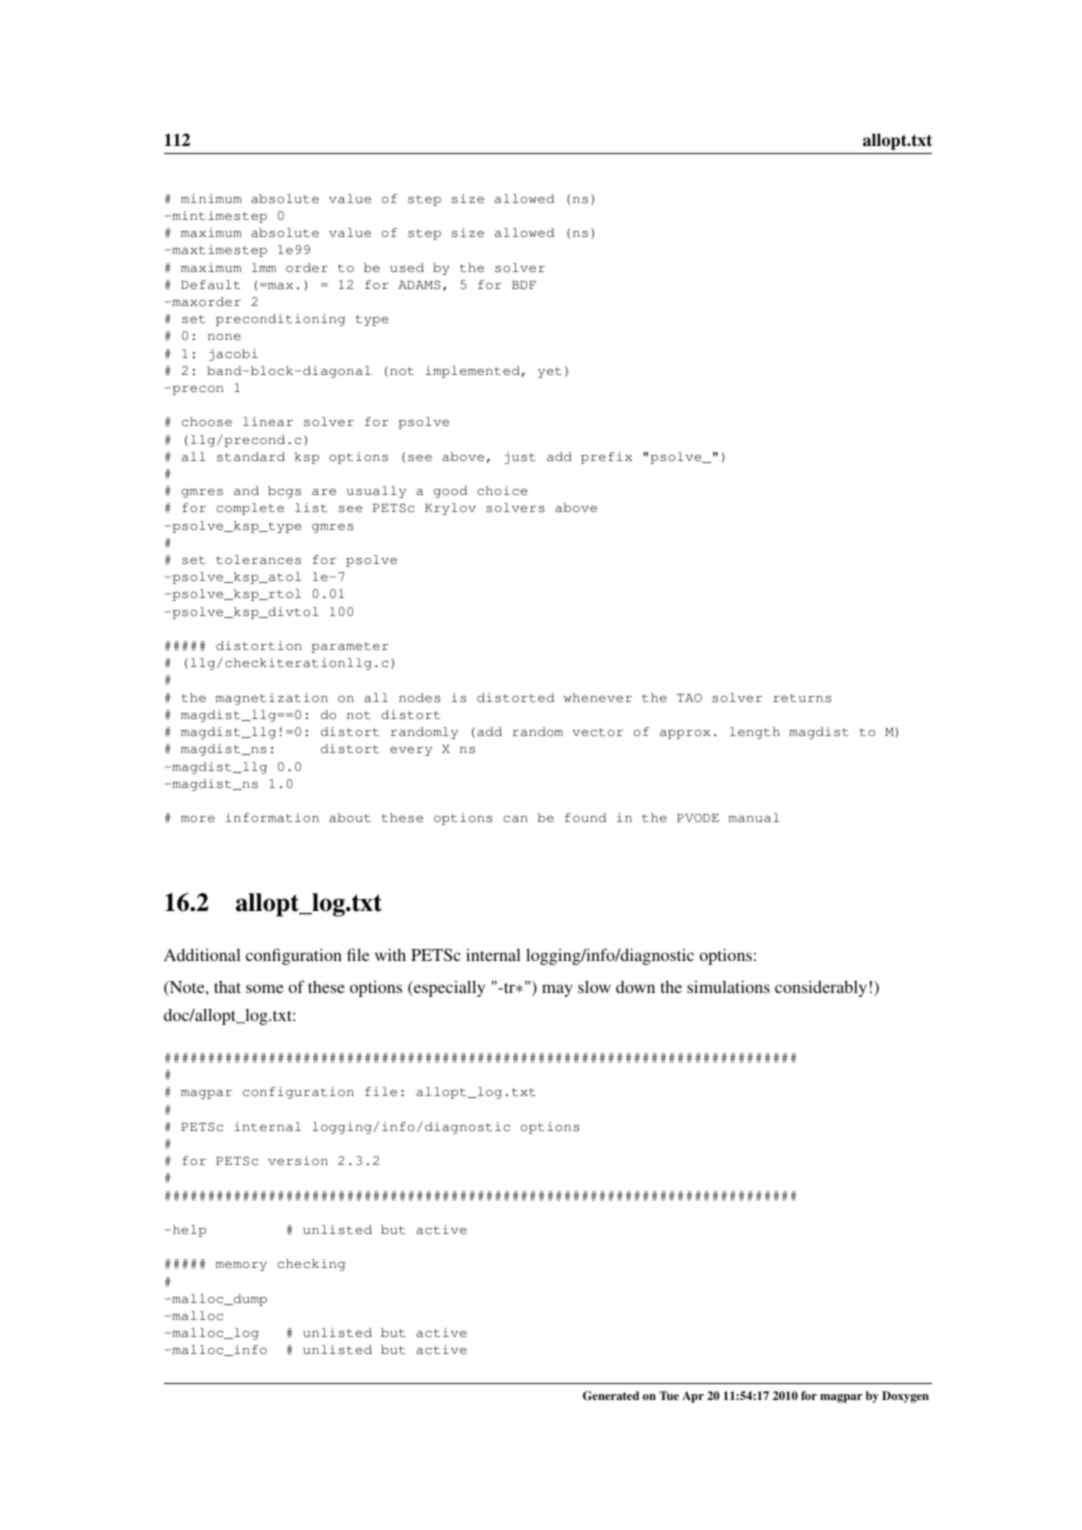 The image size is (1082, 1530). I want to click on Doxygen, so click(905, 1397).
